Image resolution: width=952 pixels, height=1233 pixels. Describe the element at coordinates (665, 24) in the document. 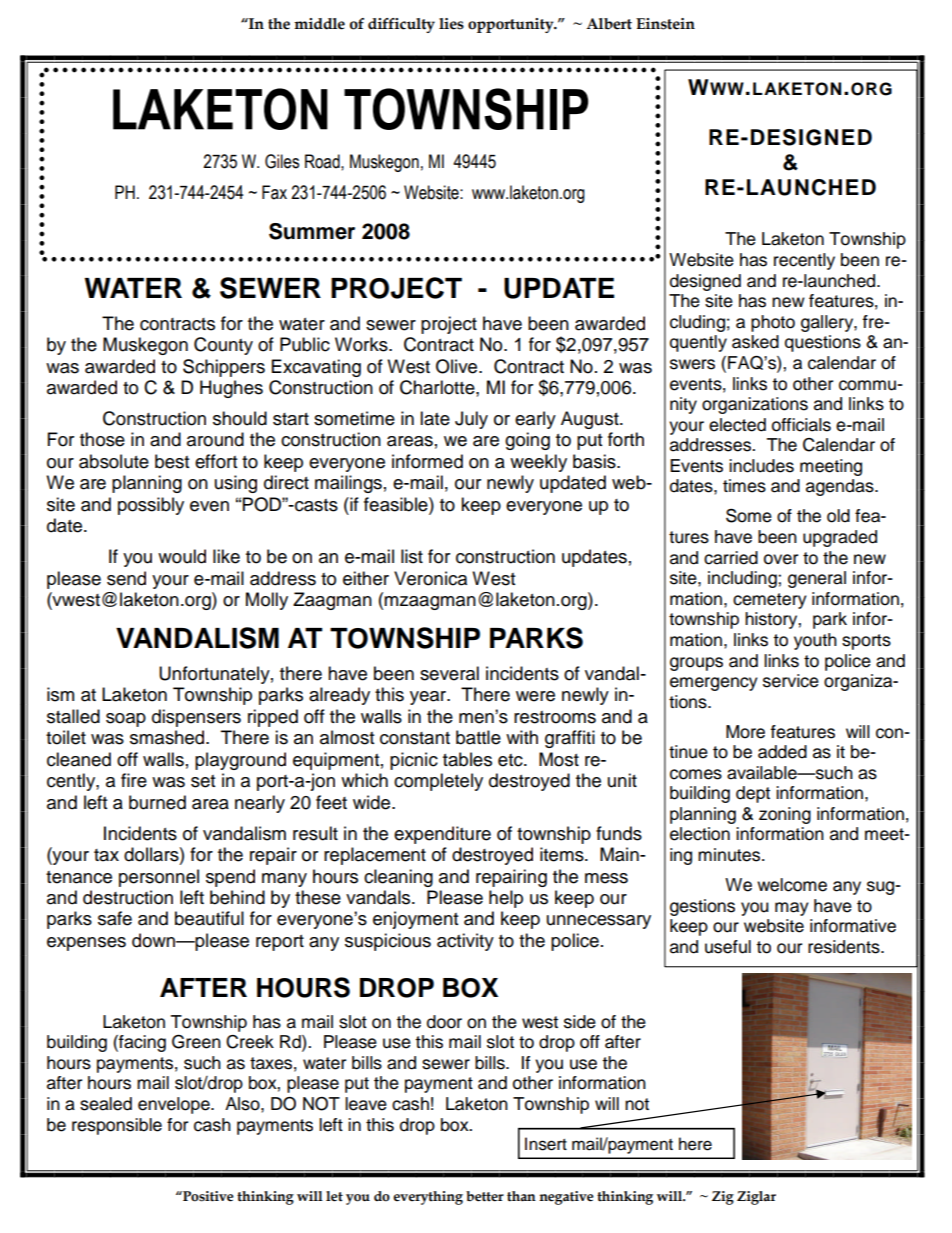

I see `Einstein` at that location.
